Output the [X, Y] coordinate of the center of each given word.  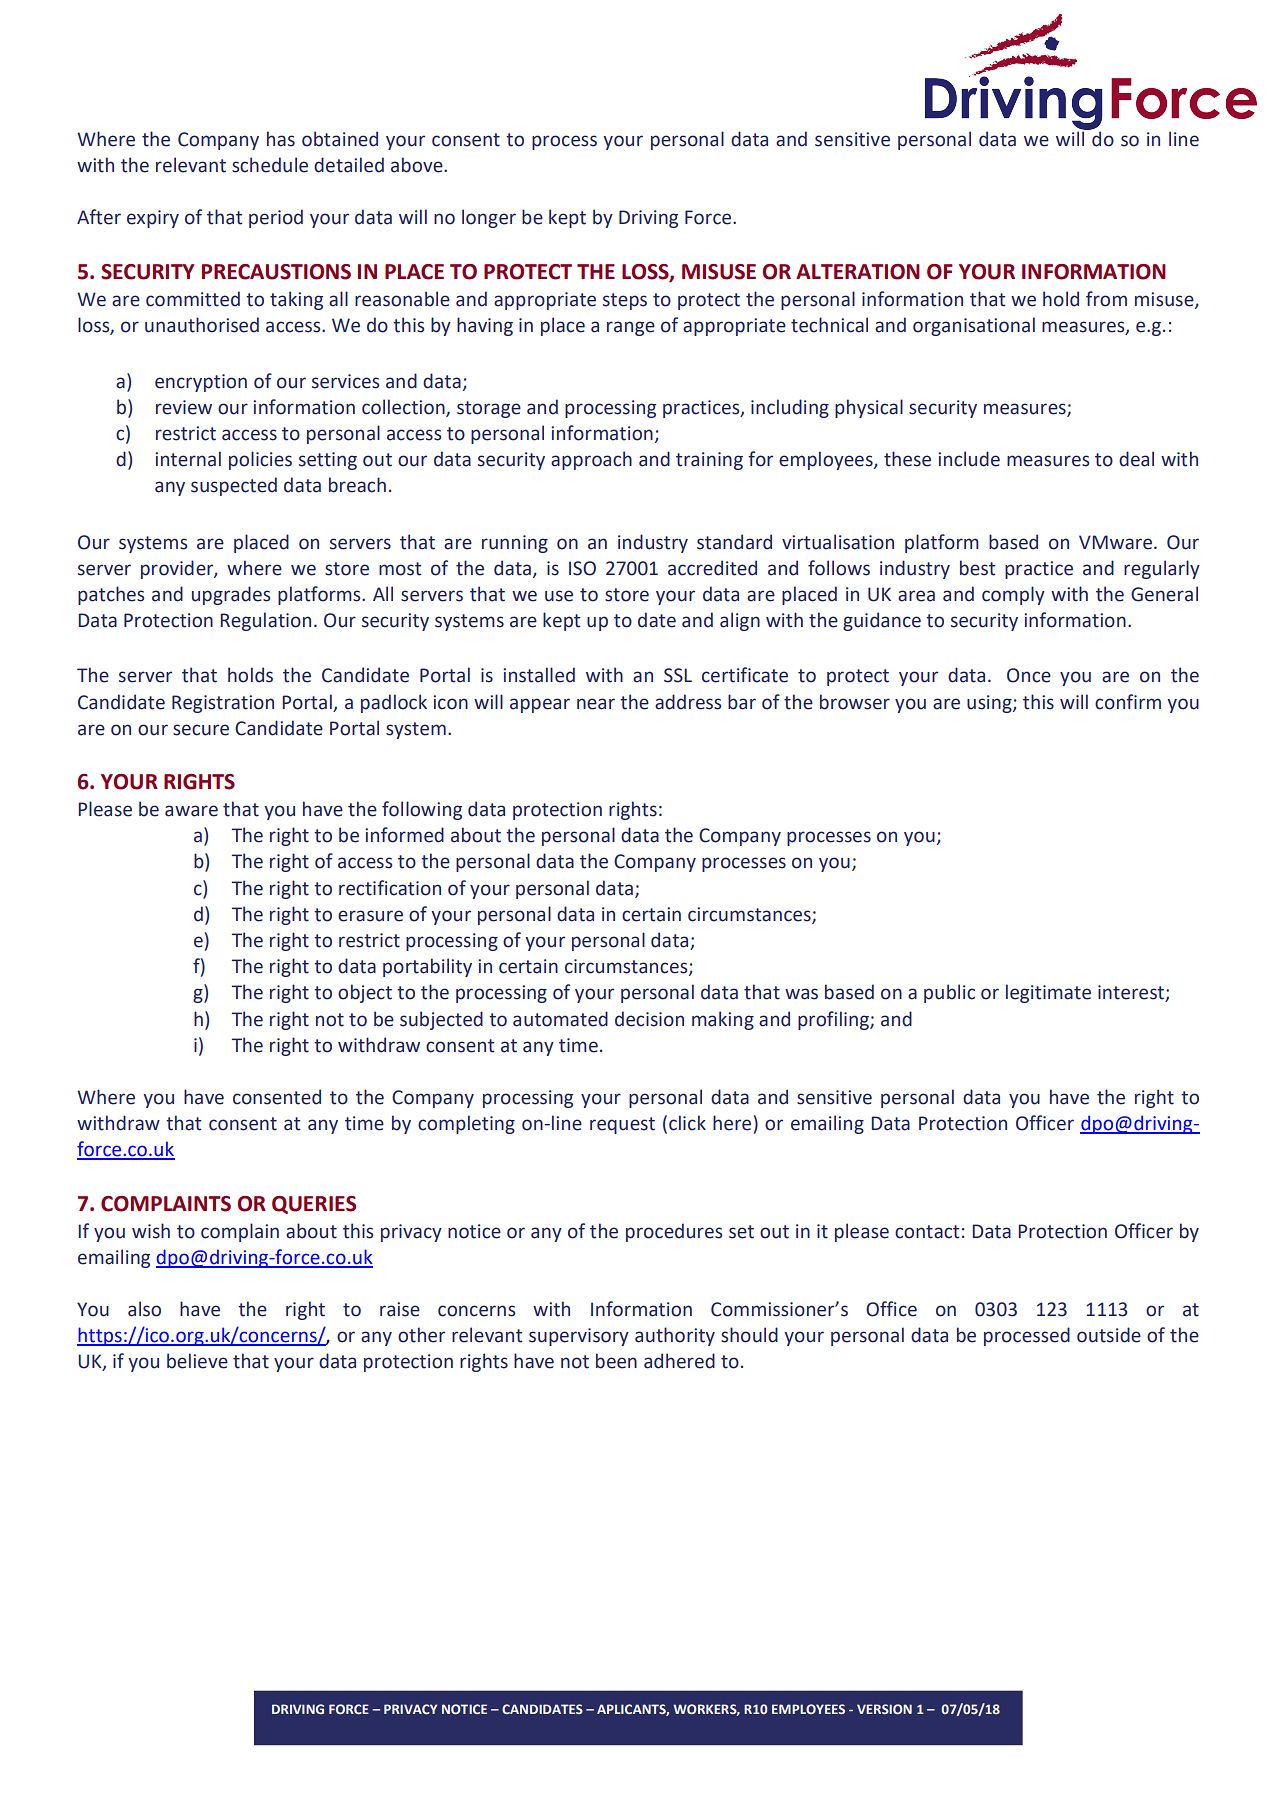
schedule [270, 165]
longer [489, 218]
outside [1109, 1335]
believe [197, 1361]
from [1106, 299]
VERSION [884, 1709]
